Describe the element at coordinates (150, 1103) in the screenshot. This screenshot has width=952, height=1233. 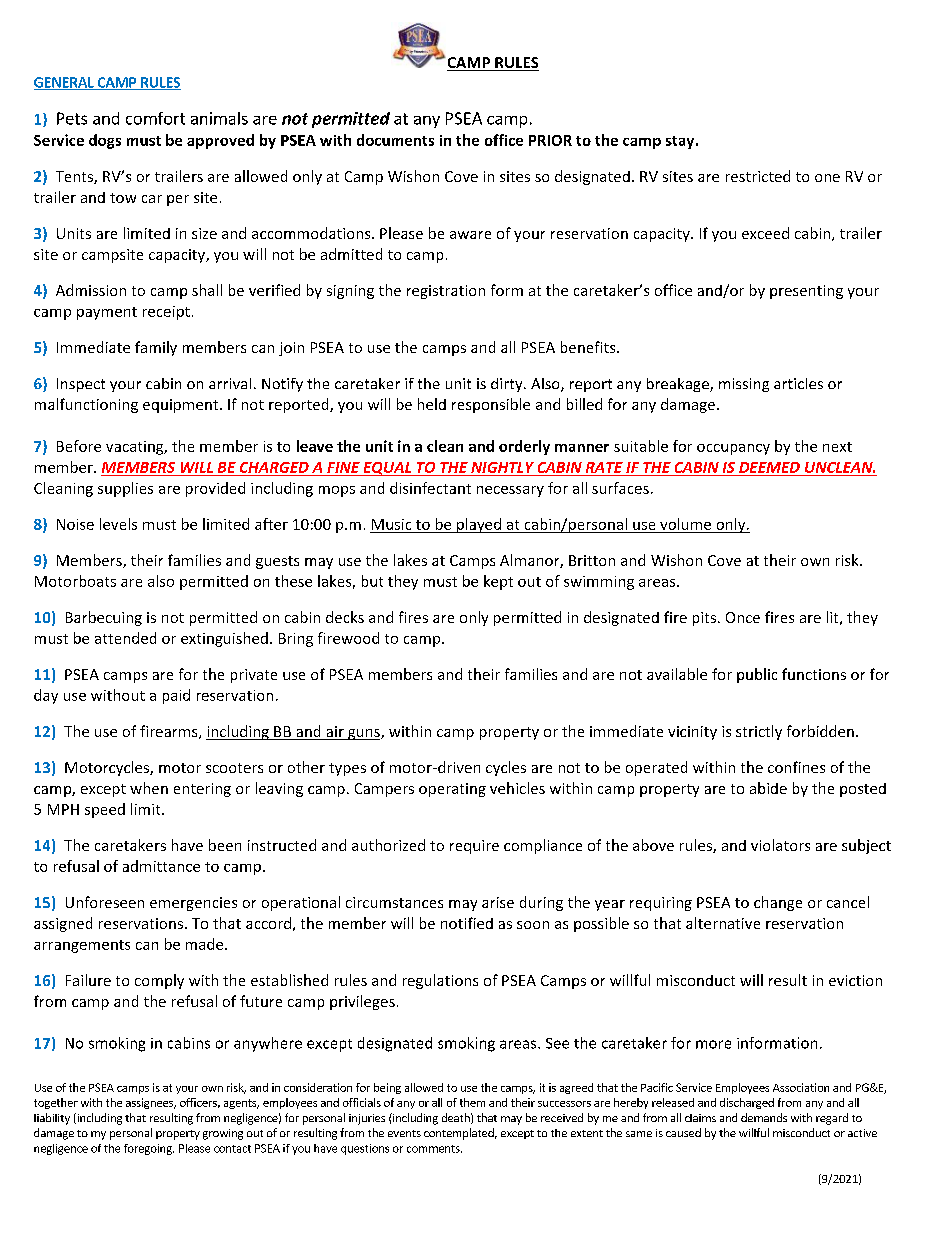
I see `assignees` at that location.
